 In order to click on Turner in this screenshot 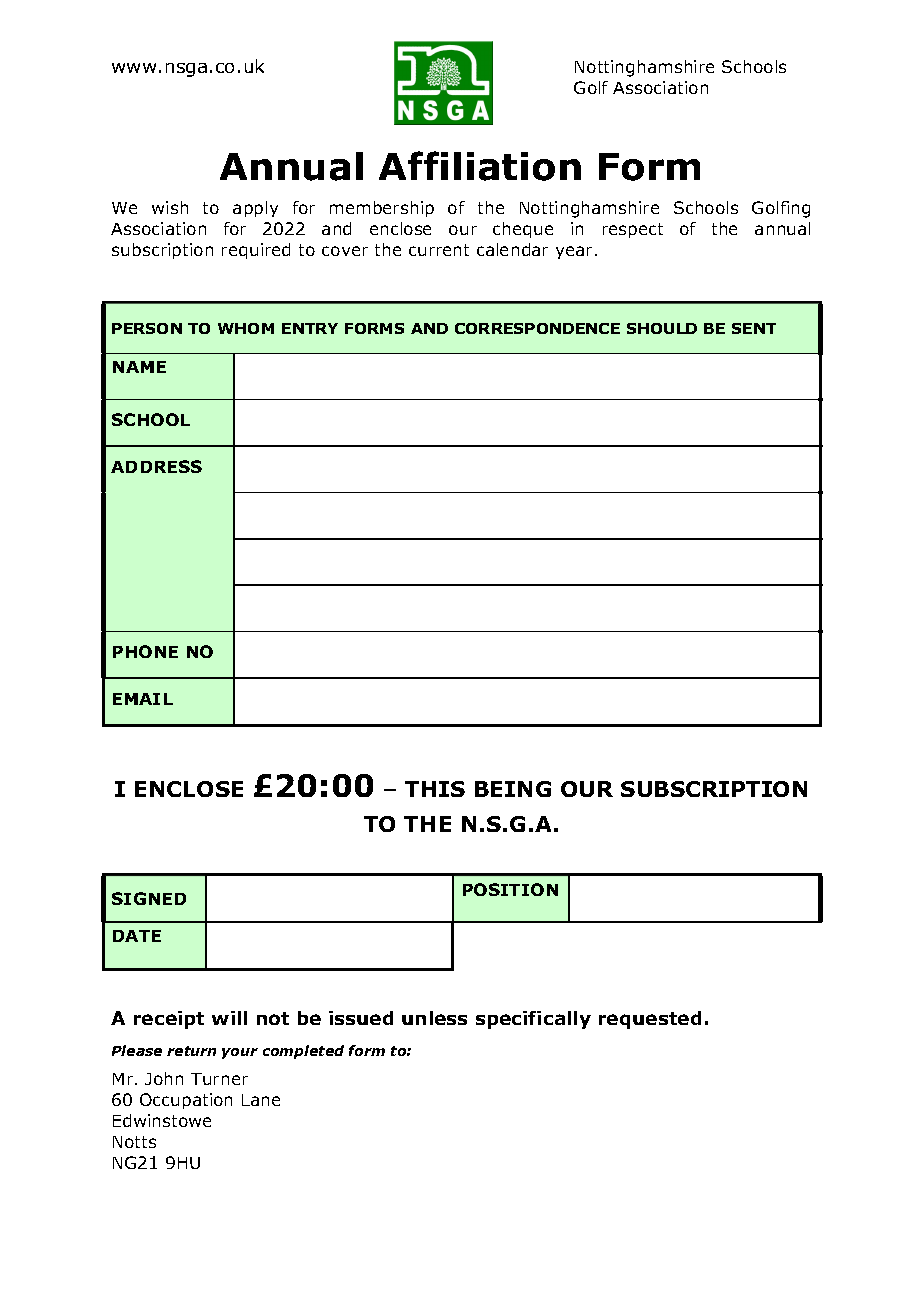, I will do `click(219, 1079)`.
